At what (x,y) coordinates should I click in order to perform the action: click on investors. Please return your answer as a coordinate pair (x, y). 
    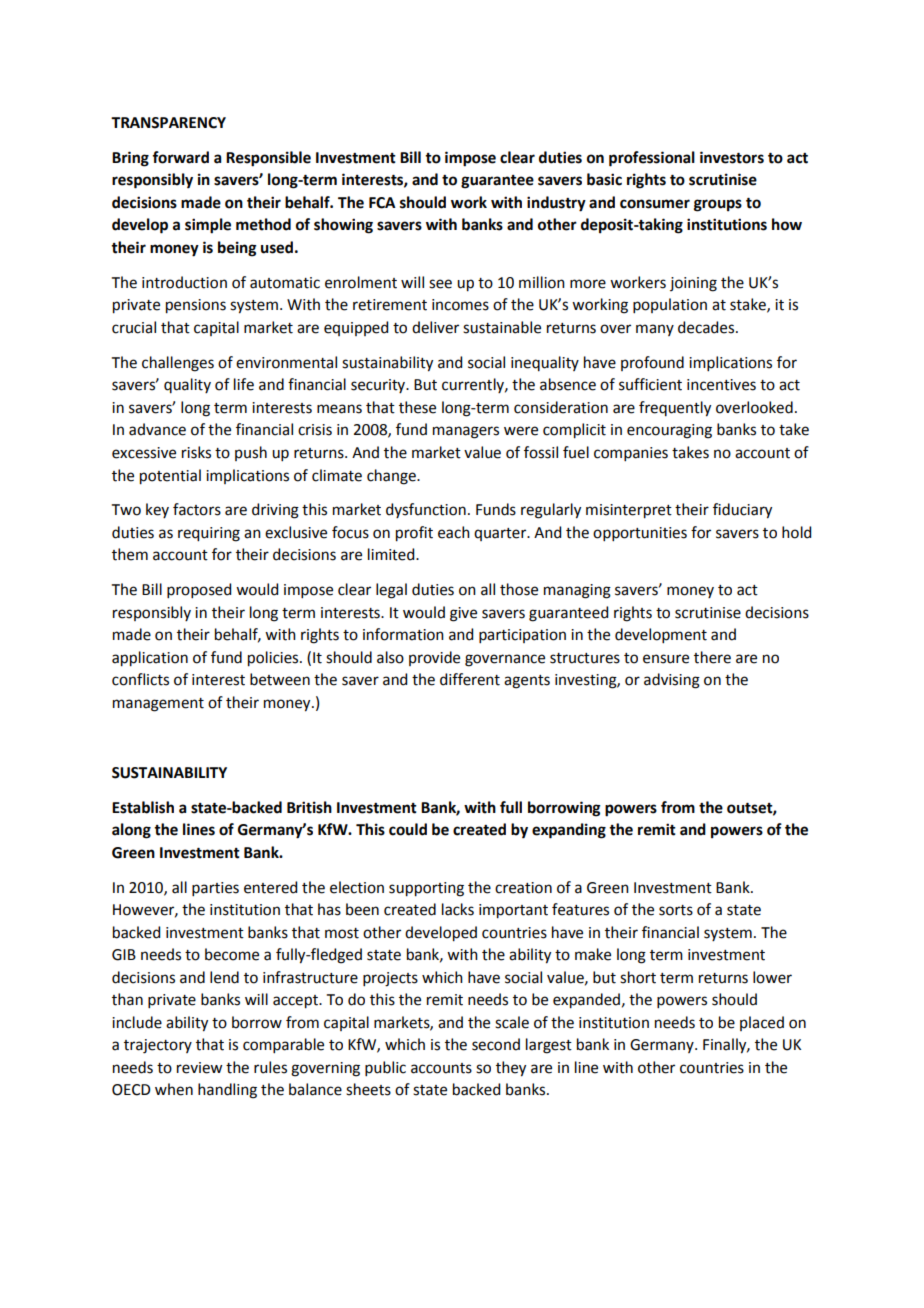
    Looking at the image, I should click on (732, 157).
